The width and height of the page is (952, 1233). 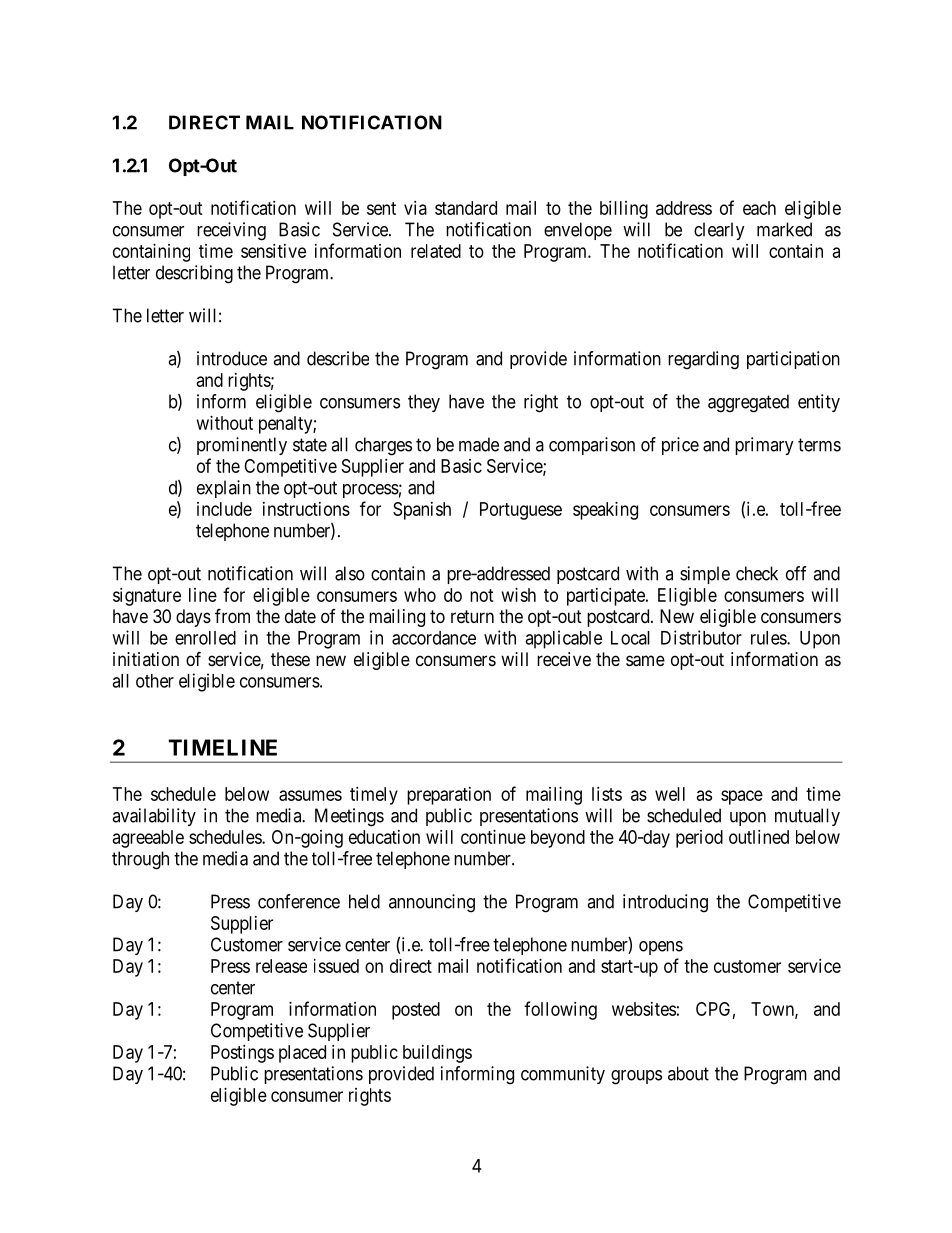 I want to click on rules, so click(x=769, y=638).
